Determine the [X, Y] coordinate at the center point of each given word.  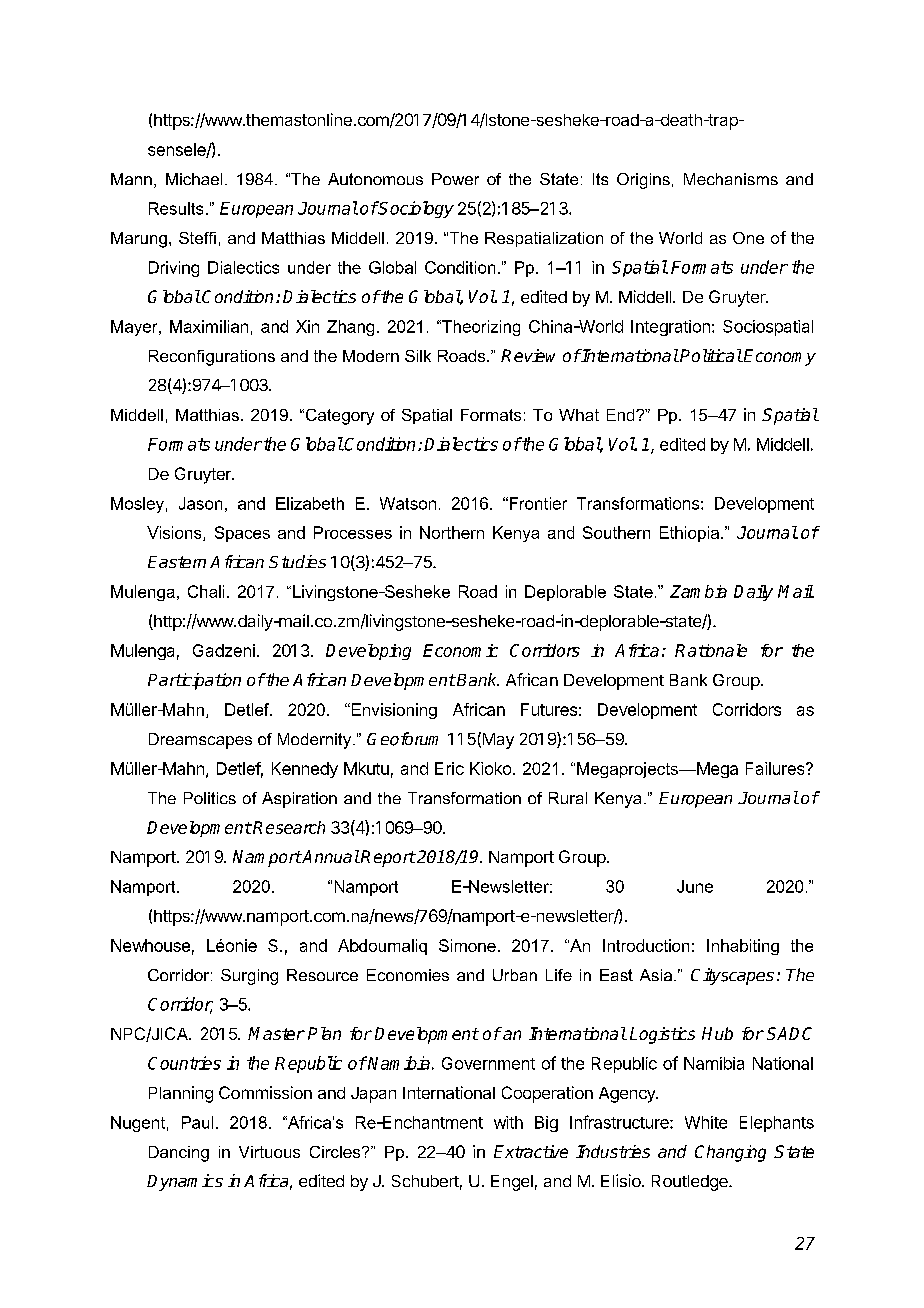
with [508, 1122]
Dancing [179, 1154]
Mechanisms [731, 179]
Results [176, 208]
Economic [460, 650]
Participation [194, 681]
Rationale [711, 650]
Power [455, 179]
